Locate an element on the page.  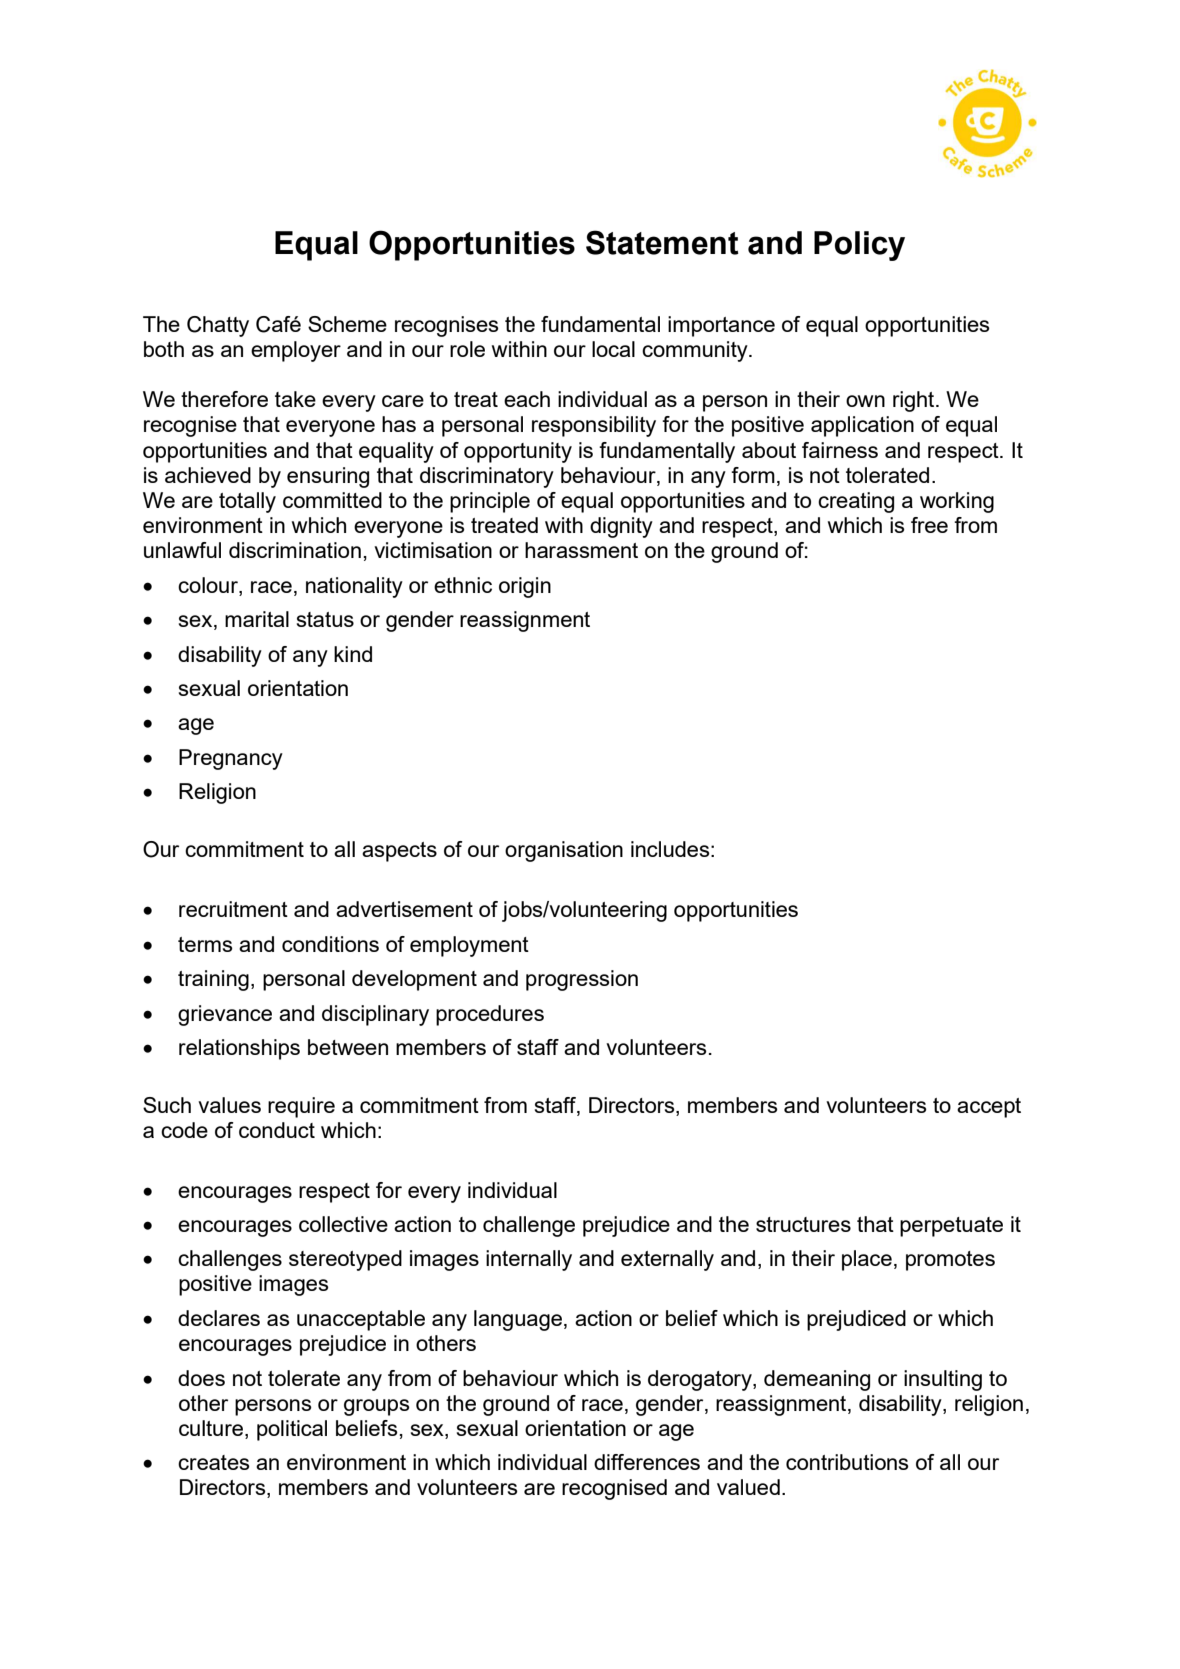
Policy is located at coordinates (859, 246).
